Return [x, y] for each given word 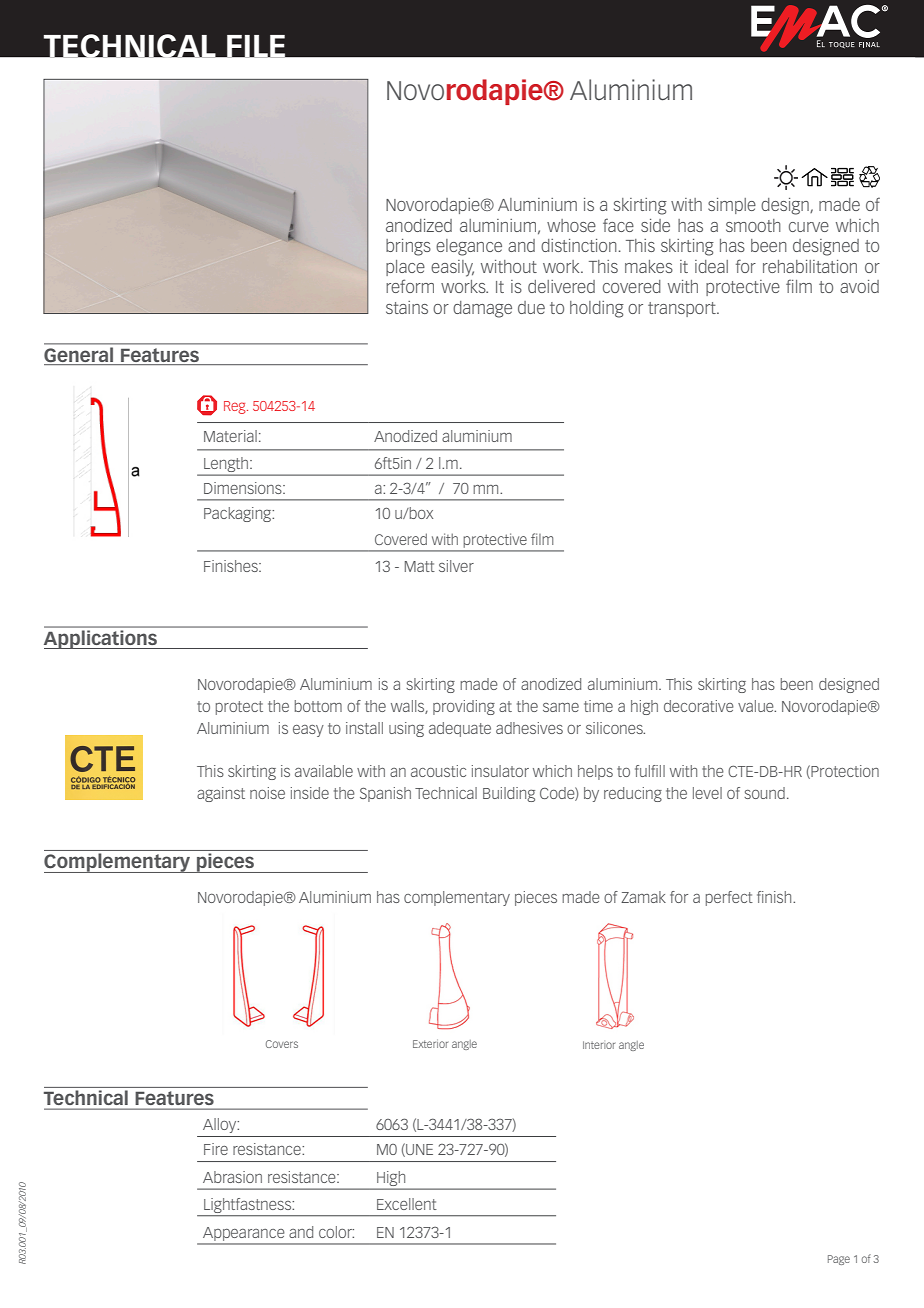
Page [839, 1260]
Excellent [407, 1204]
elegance [469, 247]
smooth [753, 225]
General [80, 356]
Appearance [243, 1234]
